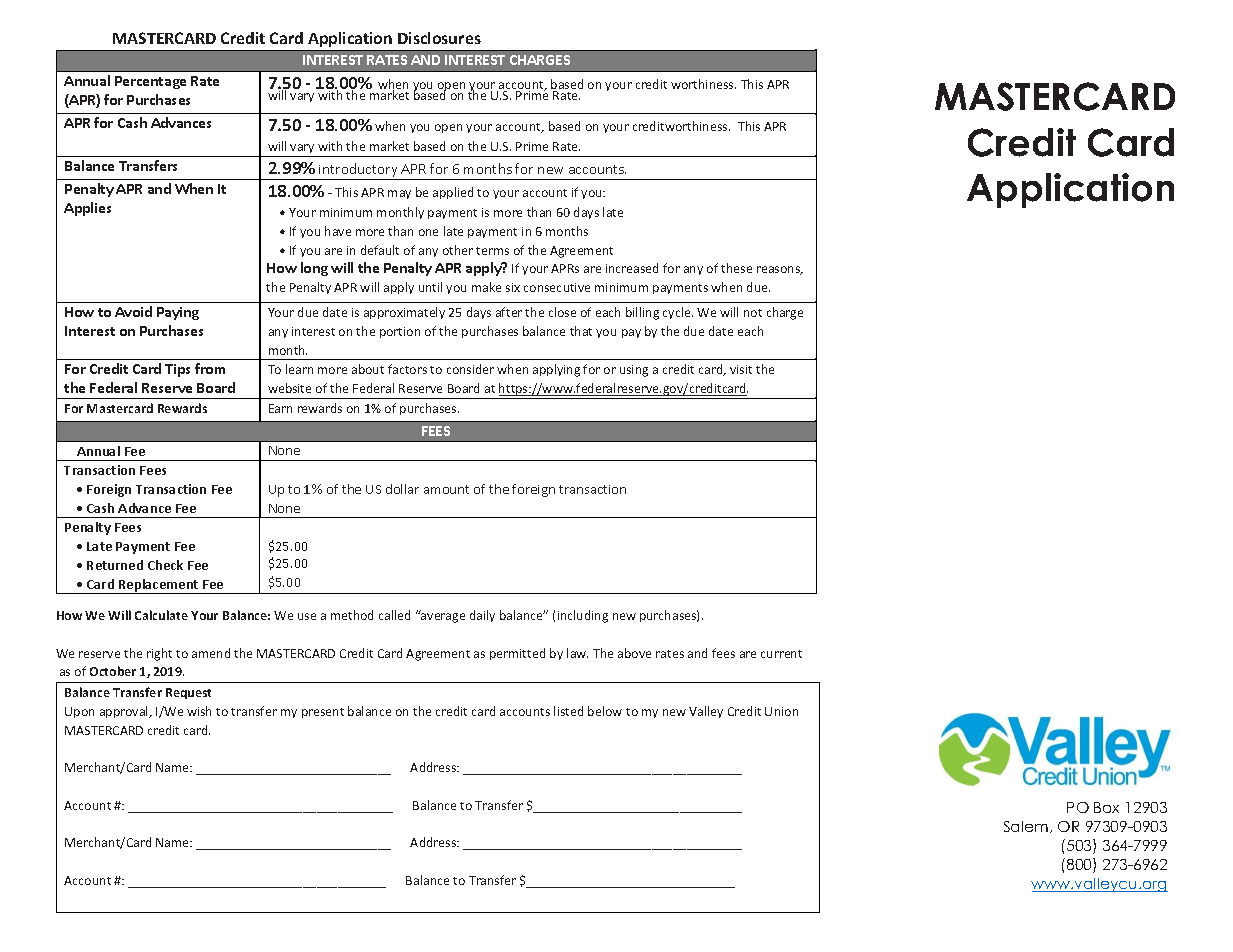 The height and width of the screenshot is (952, 1233). I want to click on website, so click(289, 388).
